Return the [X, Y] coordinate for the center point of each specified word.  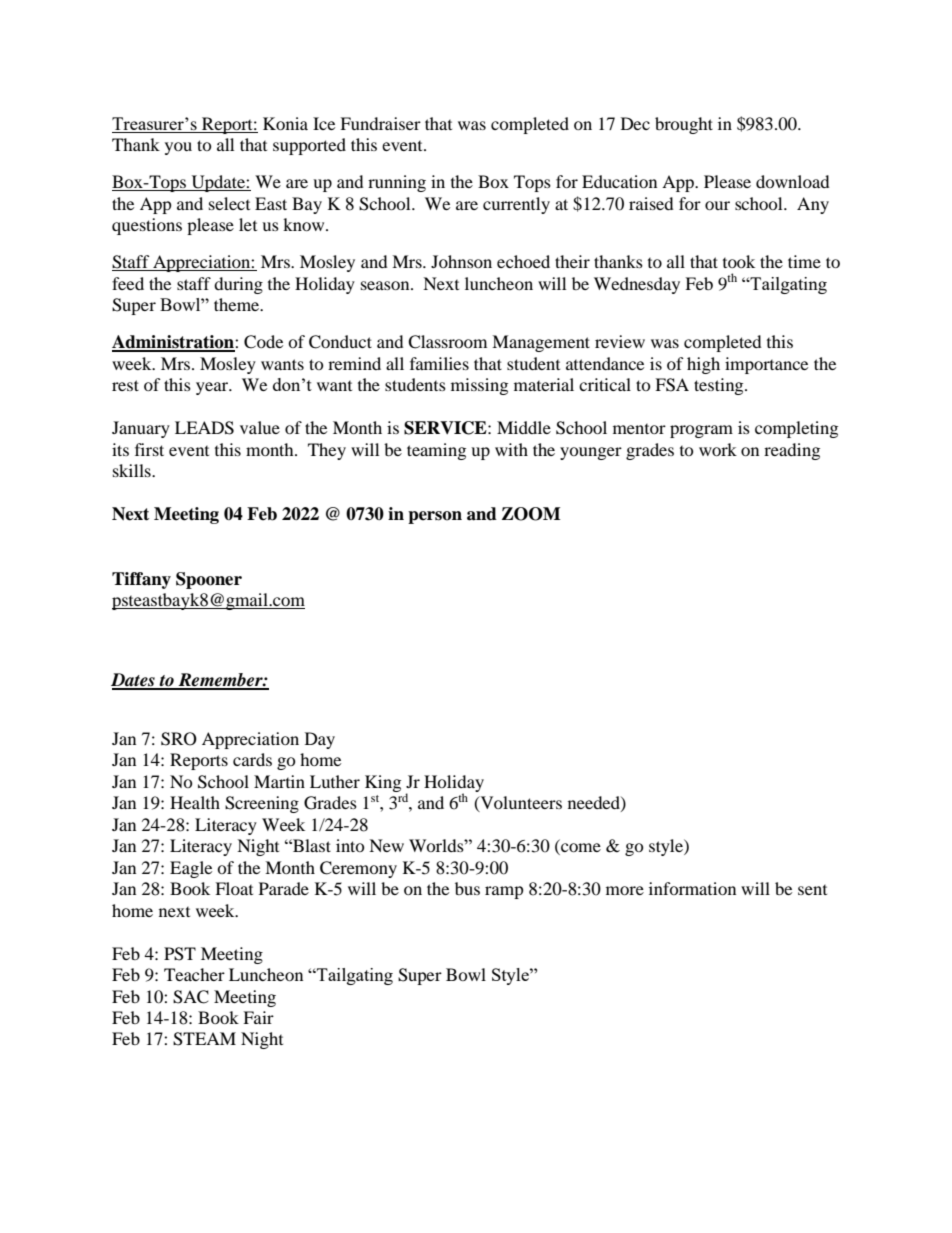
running [397, 183]
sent [812, 890]
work [718, 449]
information [692, 888]
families [439, 363]
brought [684, 125]
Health [195, 802]
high [703, 365]
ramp [504, 892]
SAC [191, 997]
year [213, 388]
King [383, 783]
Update [218, 183]
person [435, 517]
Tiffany [141, 580]
